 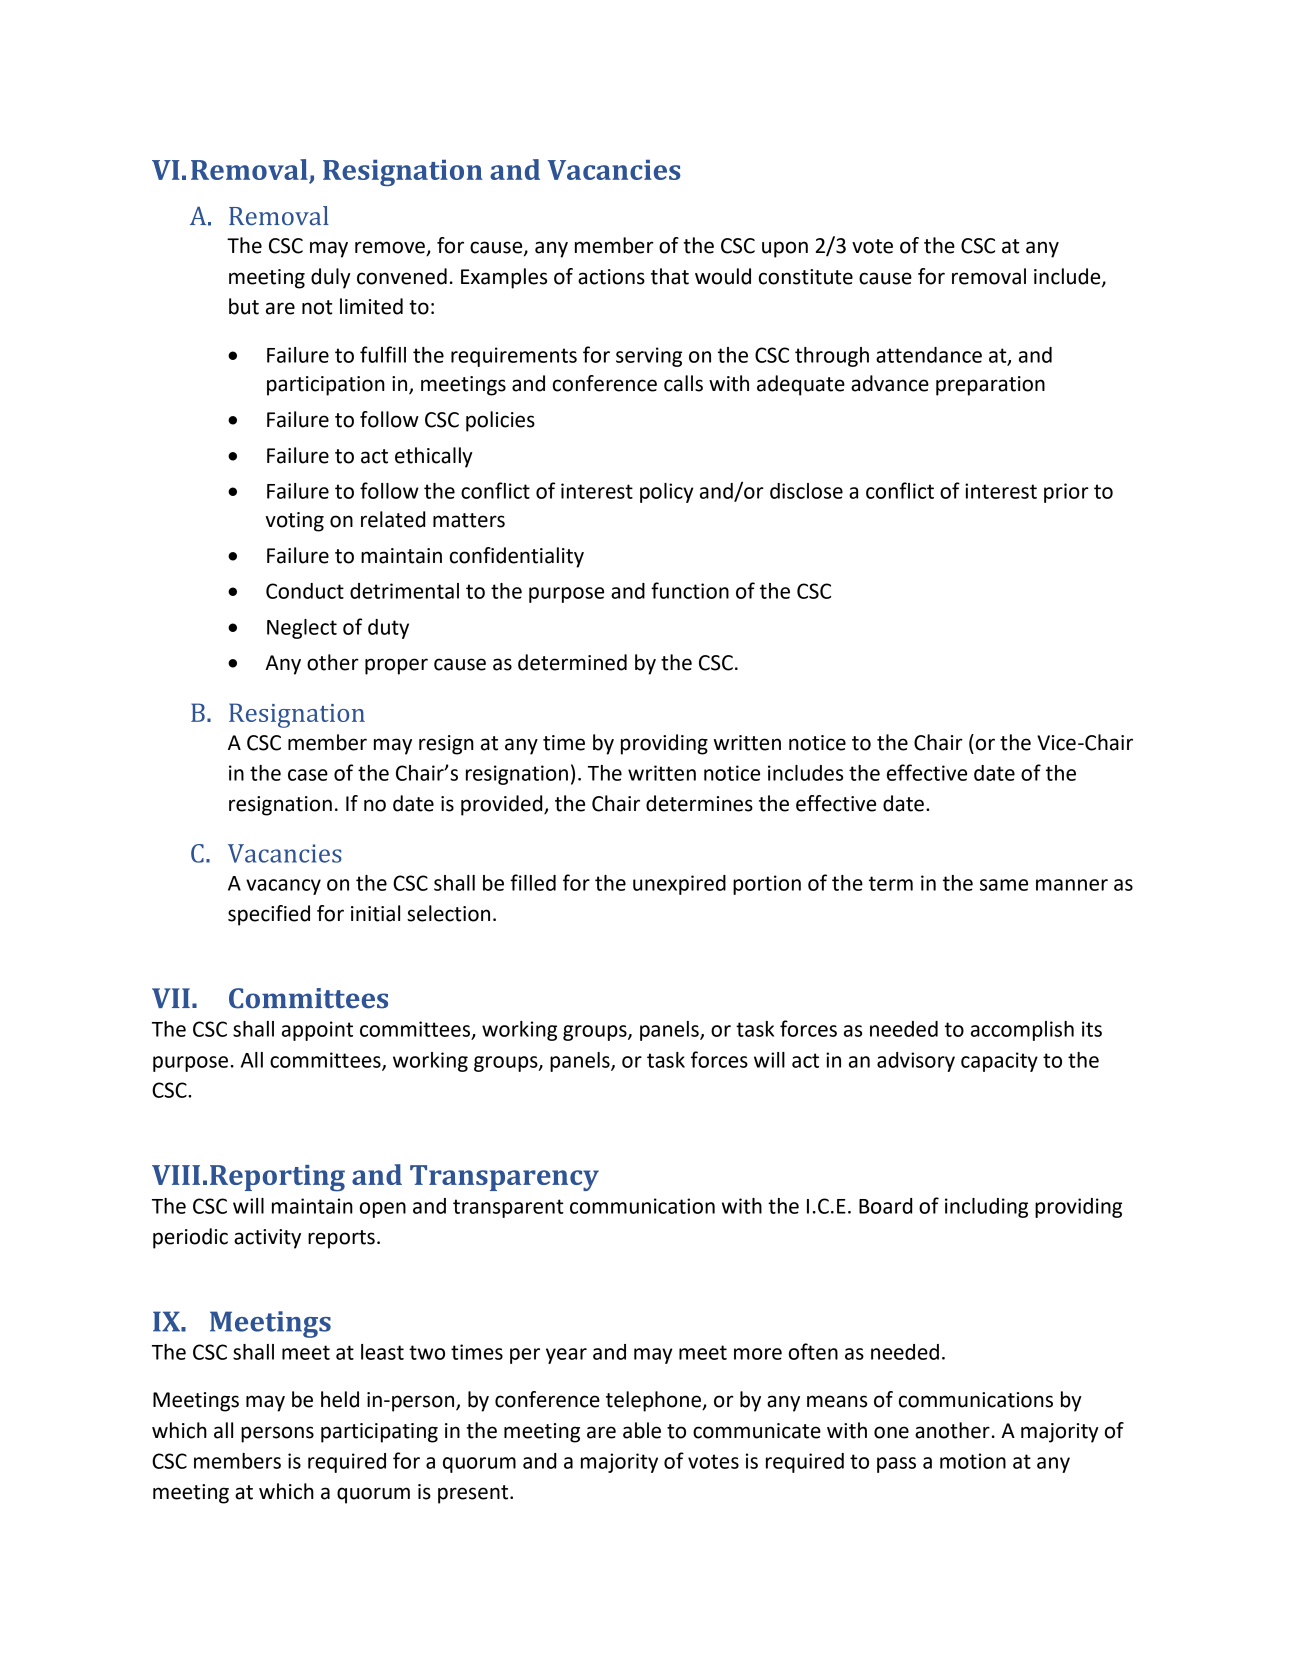 What do you see at coordinates (283, 887) in the screenshot?
I see `vacancy` at bounding box center [283, 887].
